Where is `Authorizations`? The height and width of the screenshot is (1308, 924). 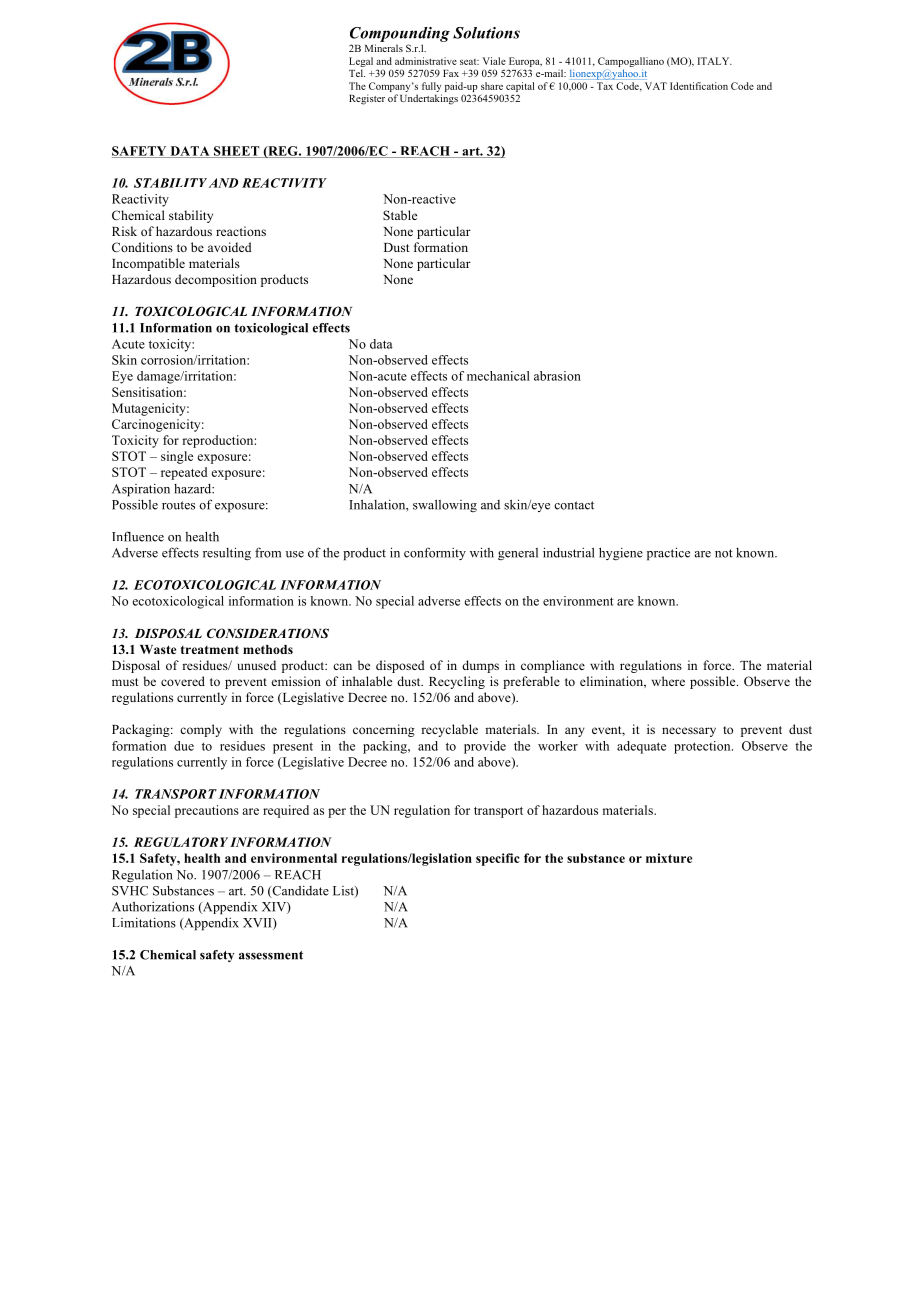 Authorizations is located at coordinates (153, 906).
